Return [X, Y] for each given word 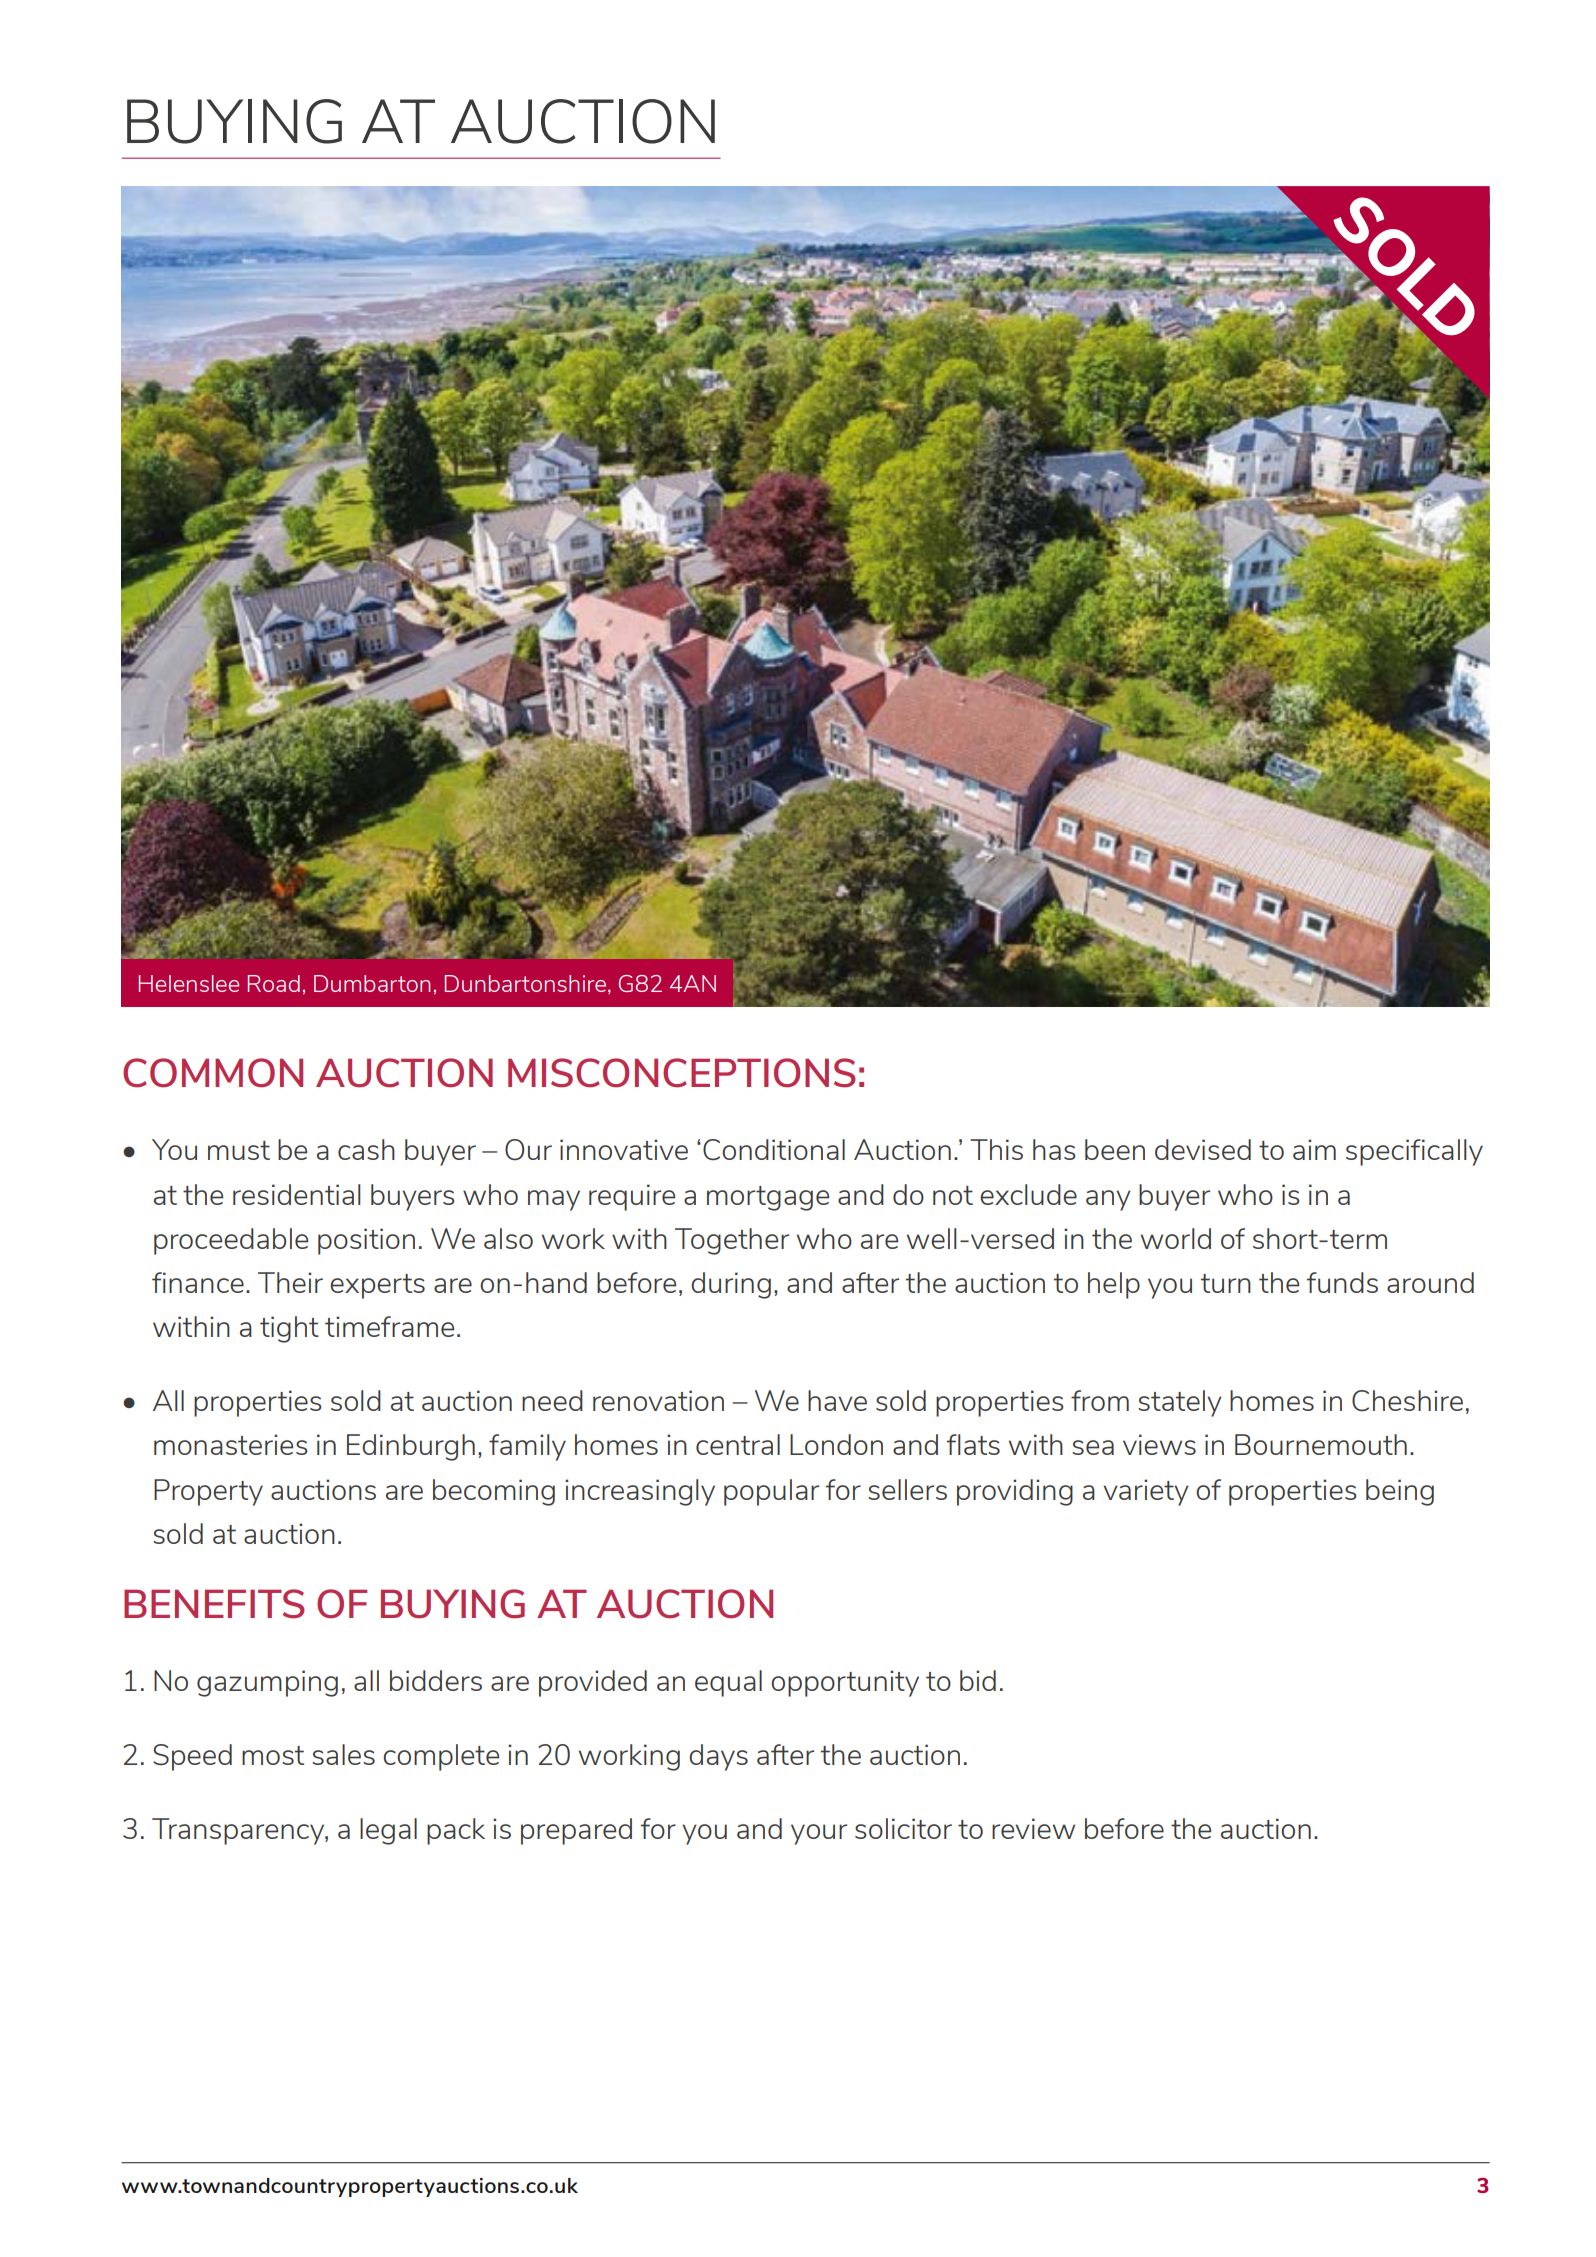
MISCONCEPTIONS [682, 1073]
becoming [494, 1492]
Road [274, 983]
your [819, 1834]
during [731, 1285]
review [1033, 1828]
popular [771, 1492]
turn [1226, 1283]
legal [388, 1831]
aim [1314, 1149]
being [1400, 1492]
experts [377, 1286]
